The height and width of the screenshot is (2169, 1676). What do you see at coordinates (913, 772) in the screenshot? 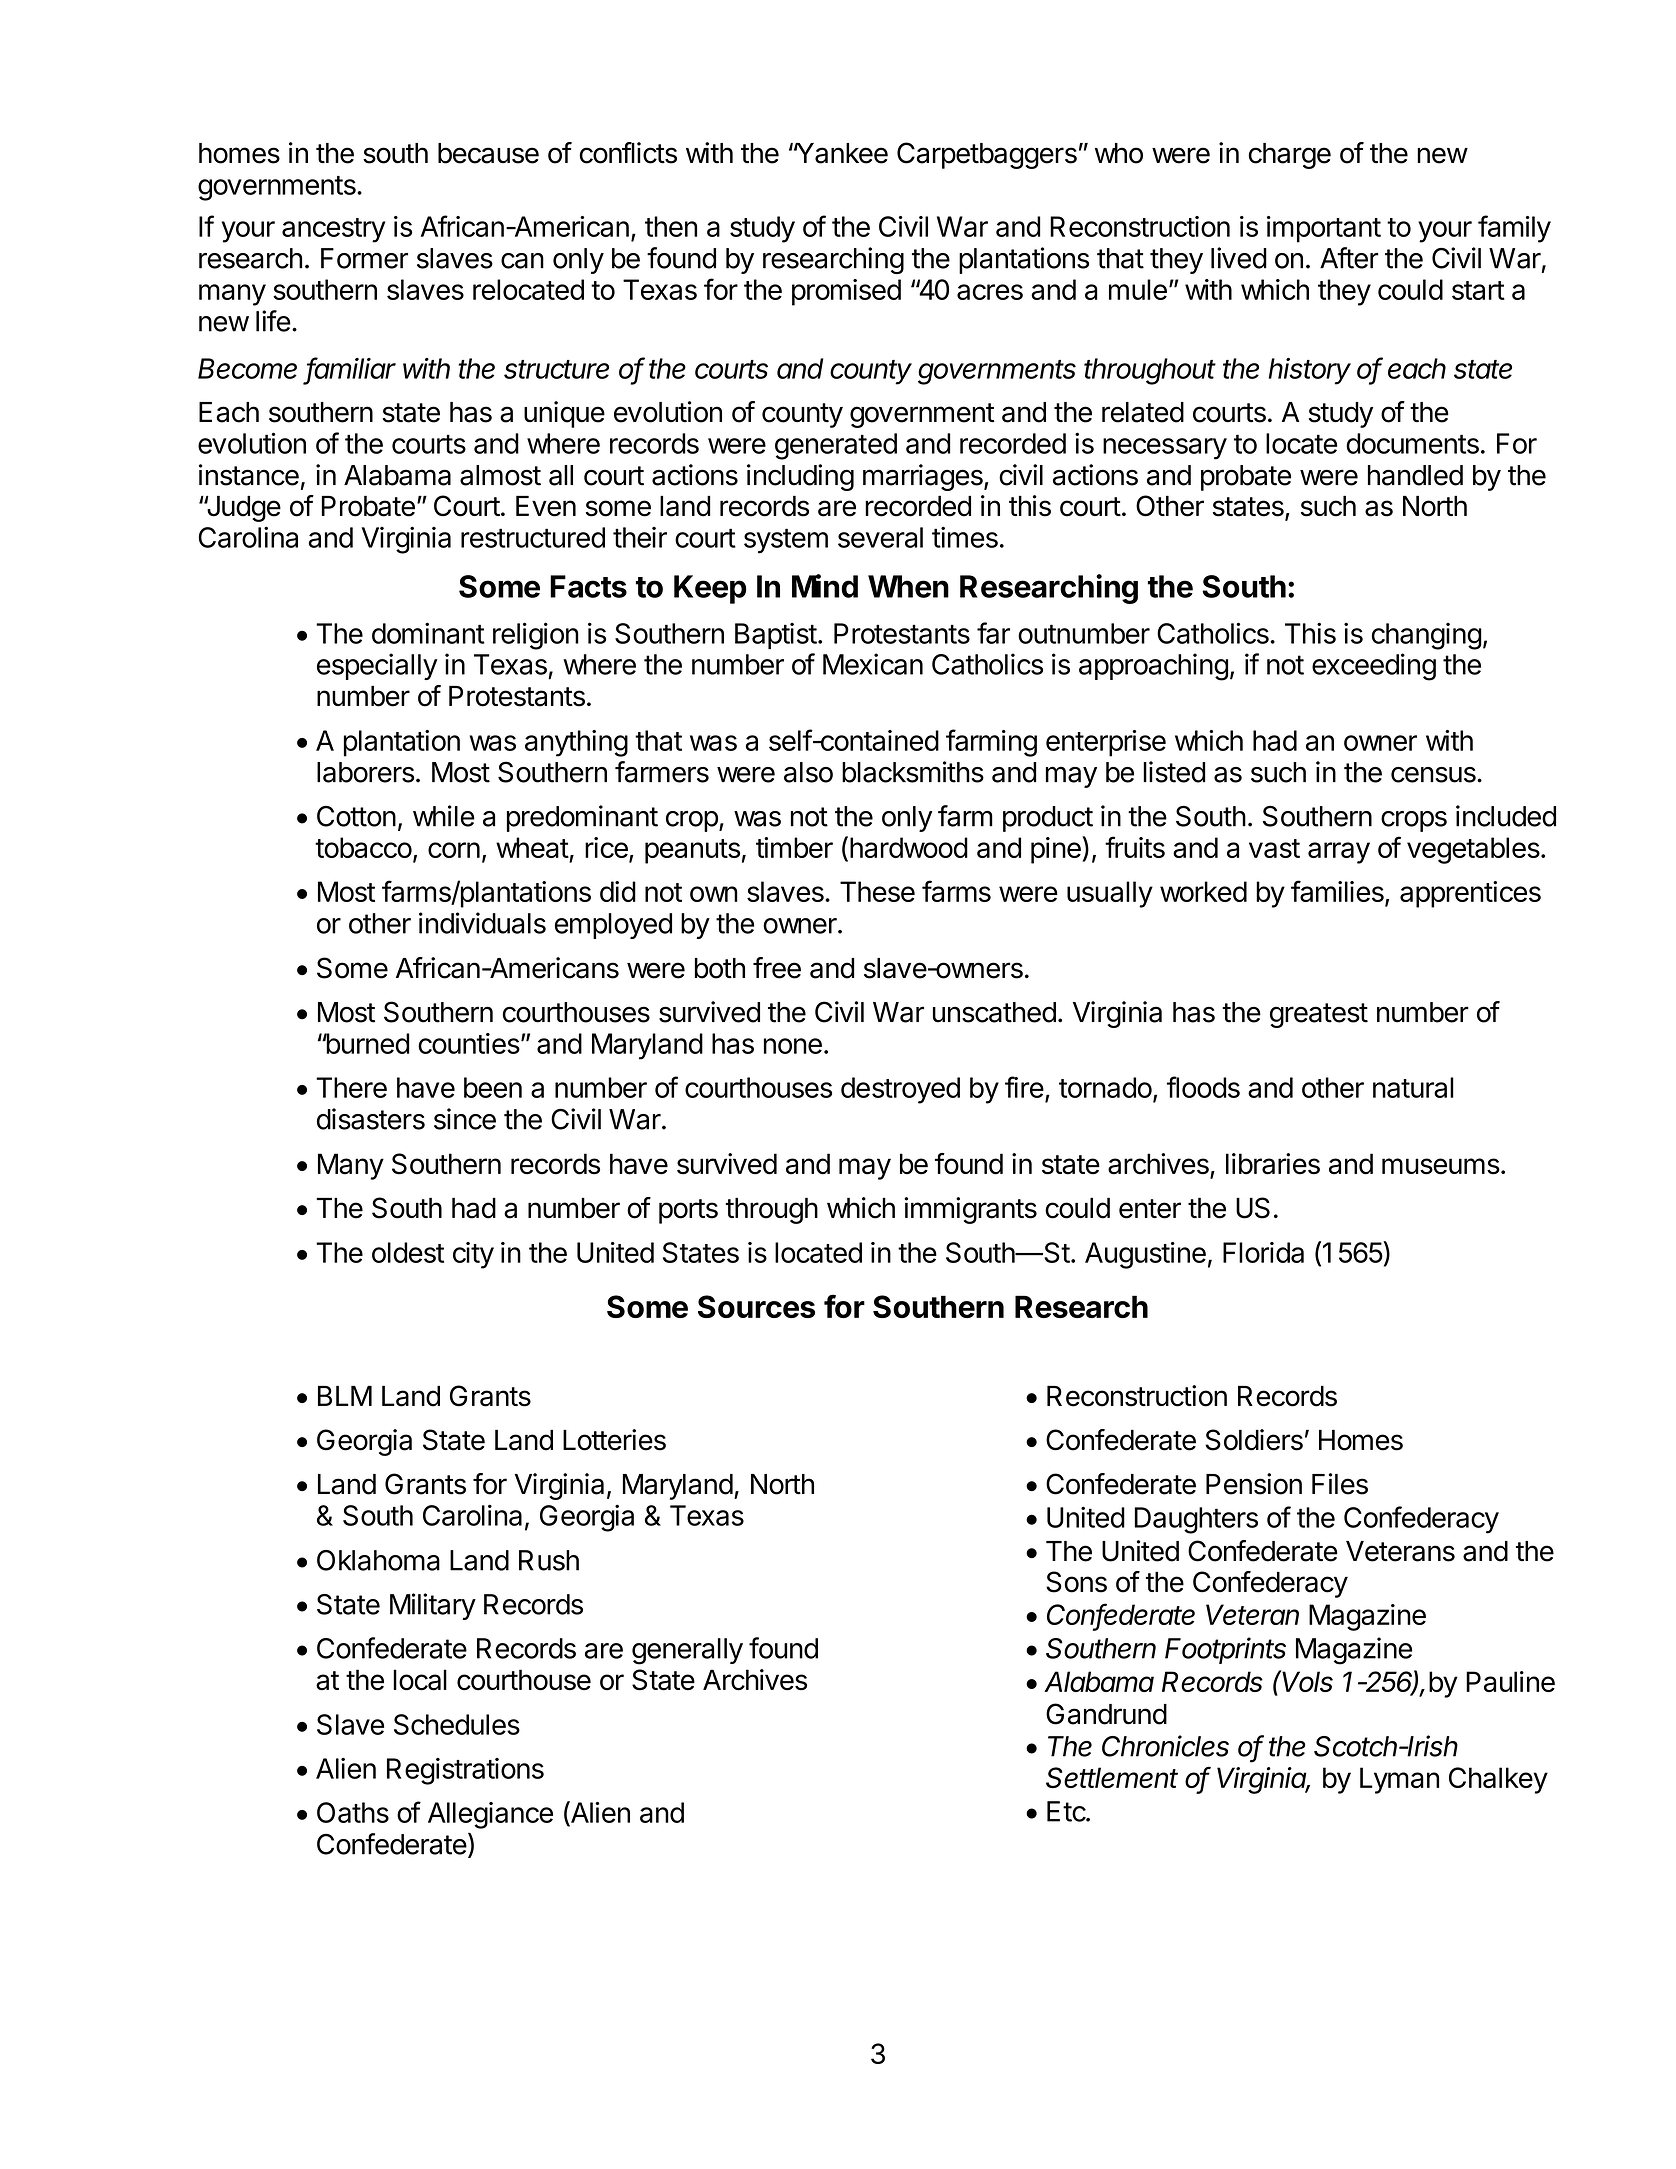
I see `blacksmiths` at bounding box center [913, 772].
